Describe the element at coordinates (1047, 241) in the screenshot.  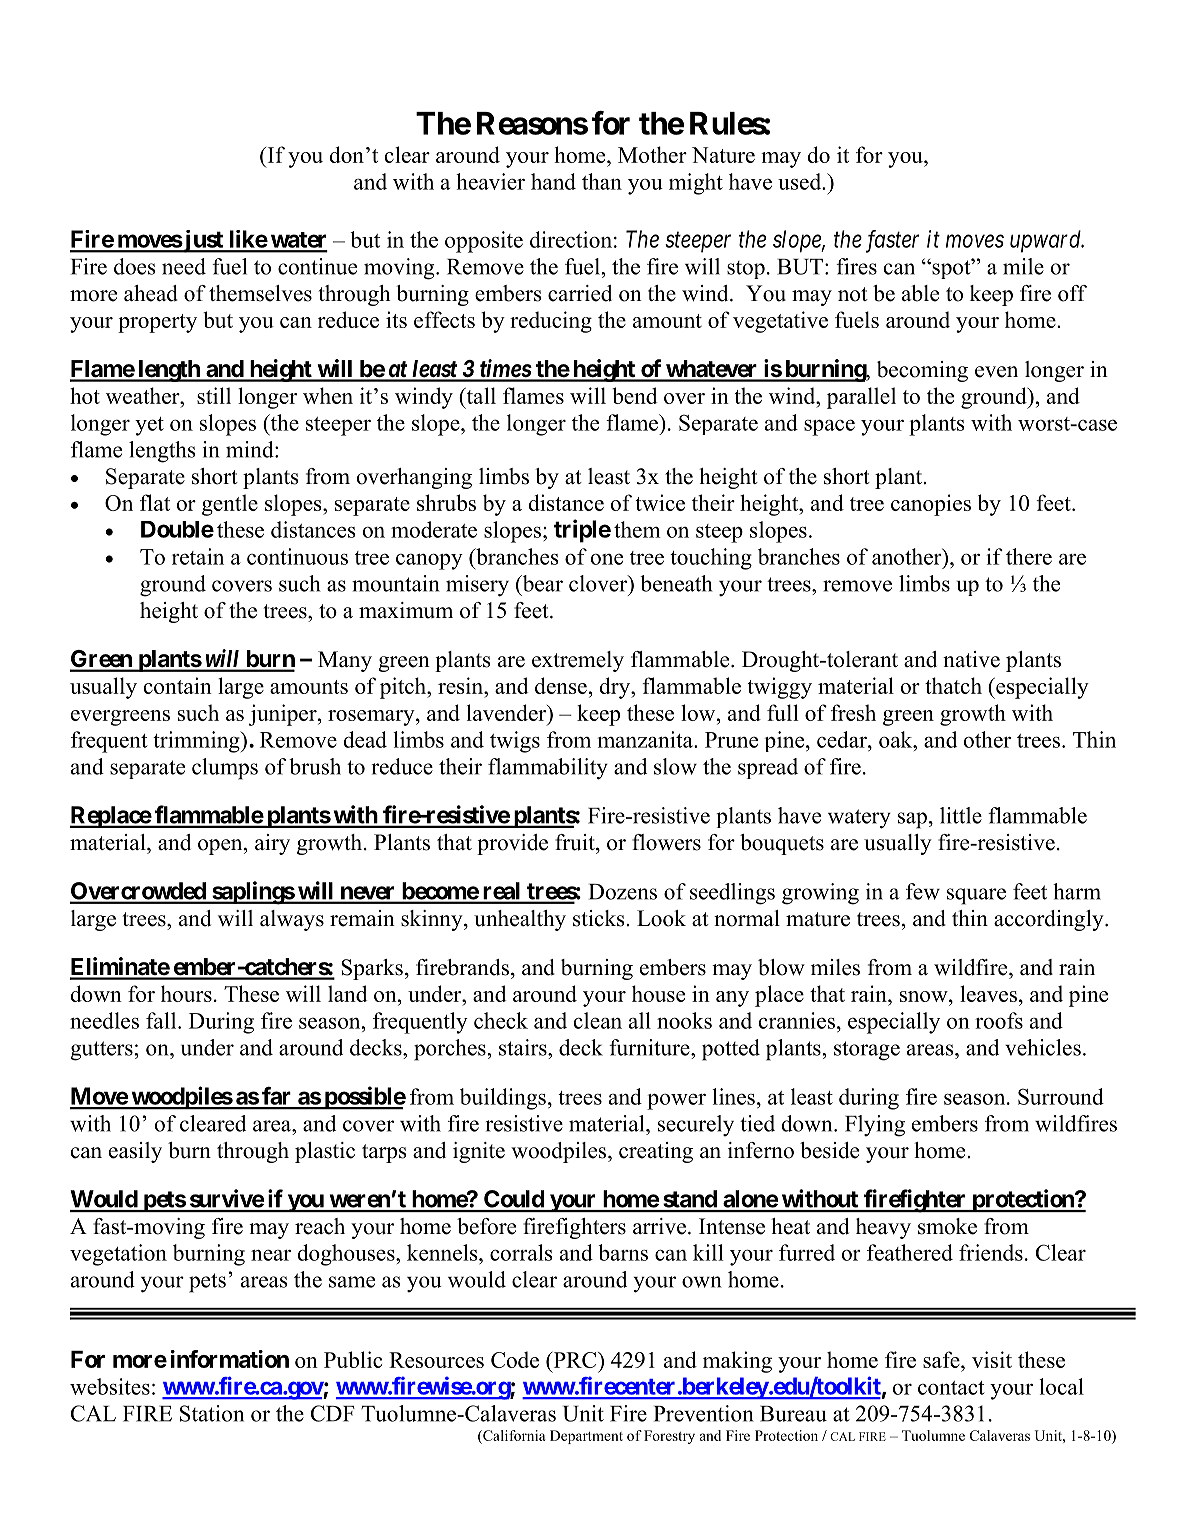
I see `upward` at that location.
